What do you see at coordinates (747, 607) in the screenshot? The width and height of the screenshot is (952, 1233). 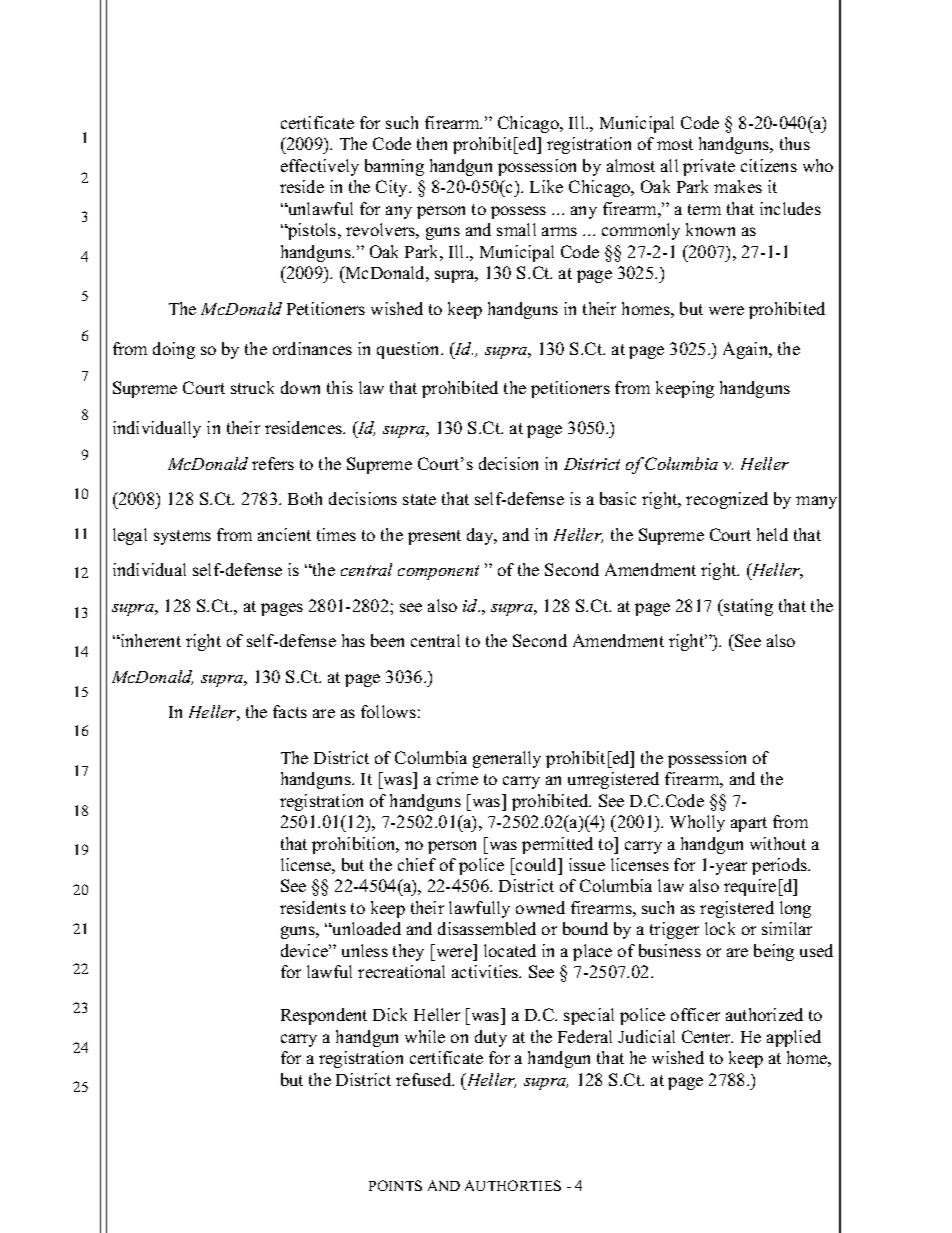 I see `stating` at bounding box center [747, 607].
